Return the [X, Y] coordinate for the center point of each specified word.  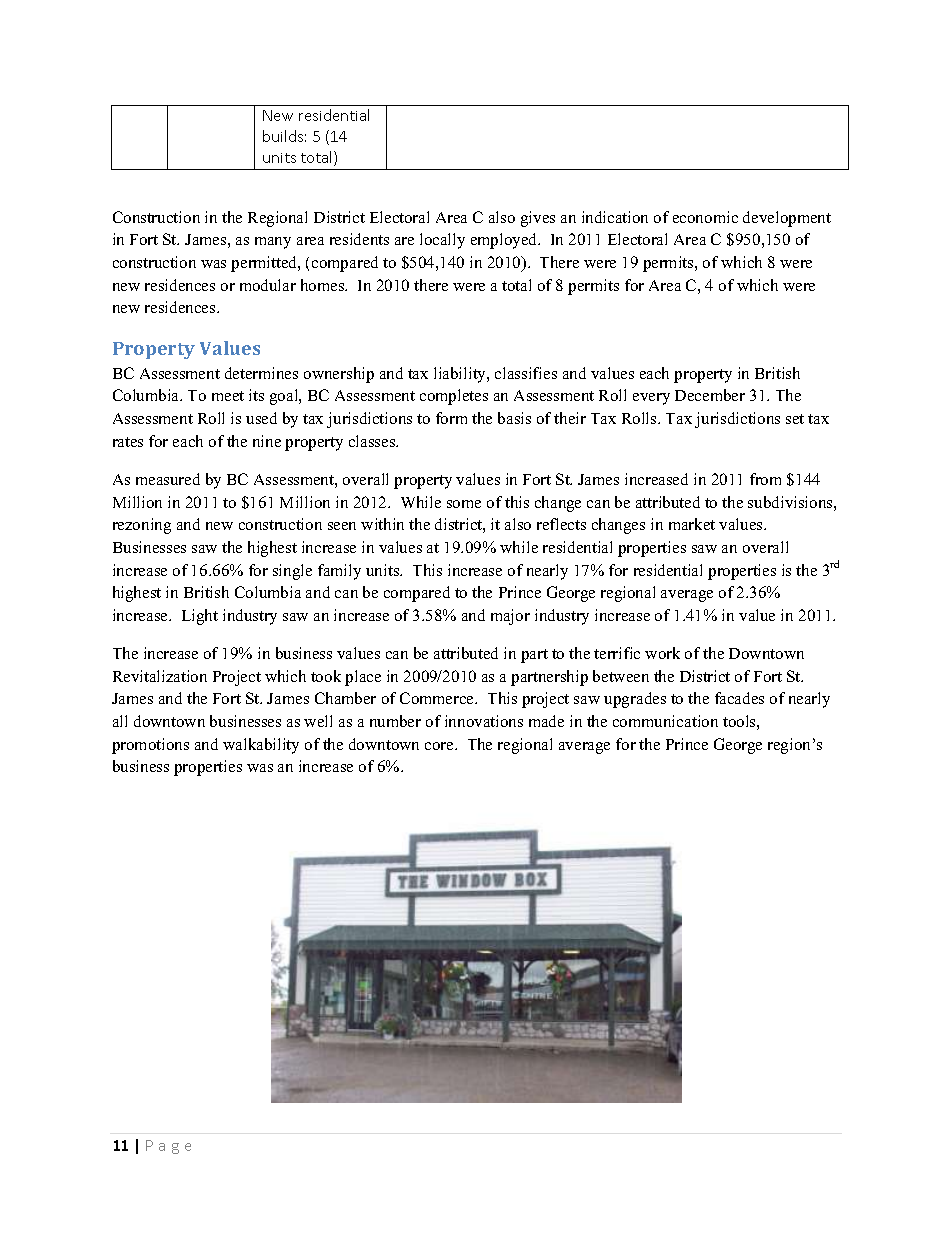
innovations [484, 721]
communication [665, 721]
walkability [261, 746]
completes [454, 397]
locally [442, 241]
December [710, 395]
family [339, 572]
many [273, 243]
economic [705, 217]
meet [228, 396]
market [692, 524]
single [292, 572]
